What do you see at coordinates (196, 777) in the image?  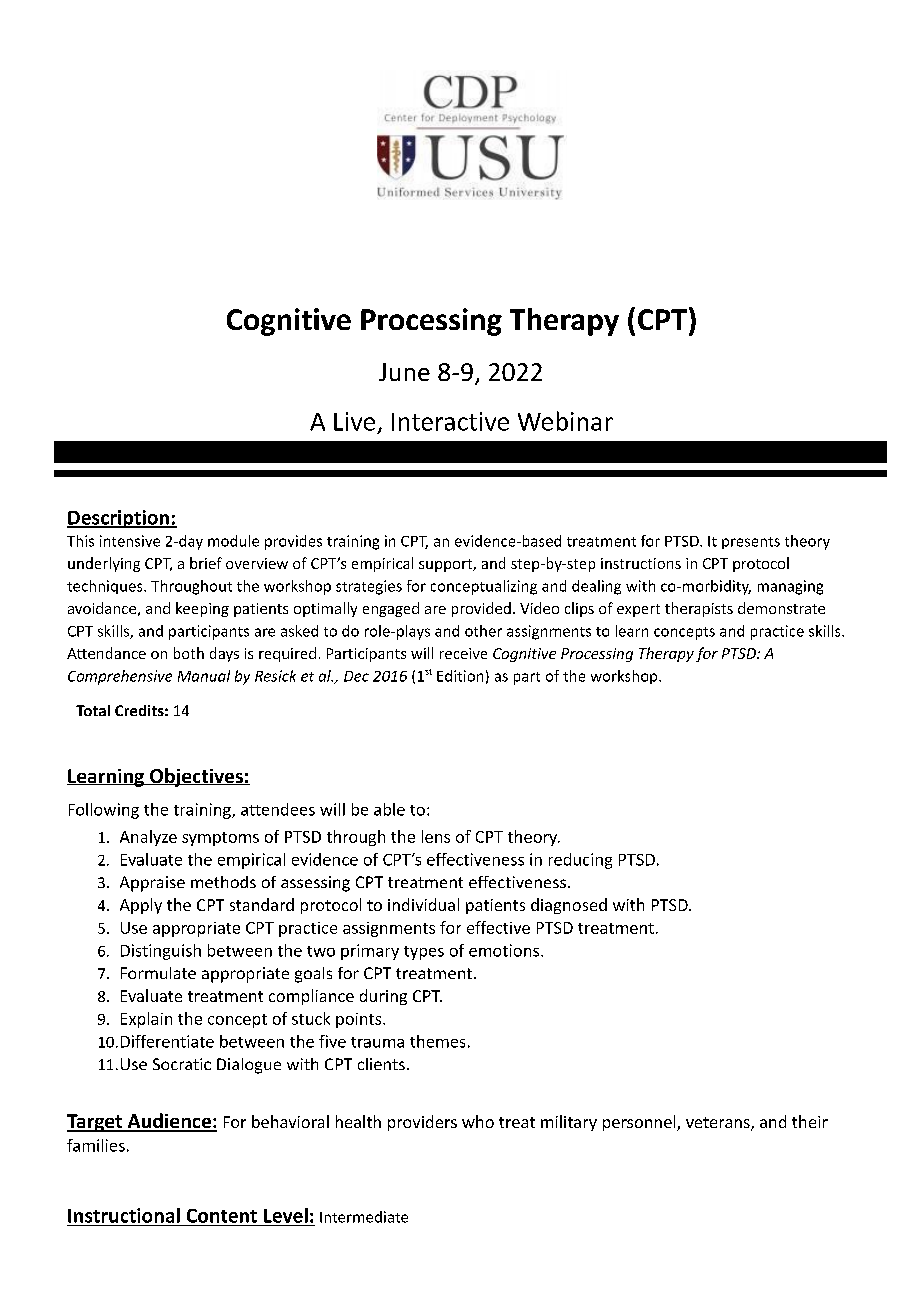 I see `Objectives` at bounding box center [196, 777].
